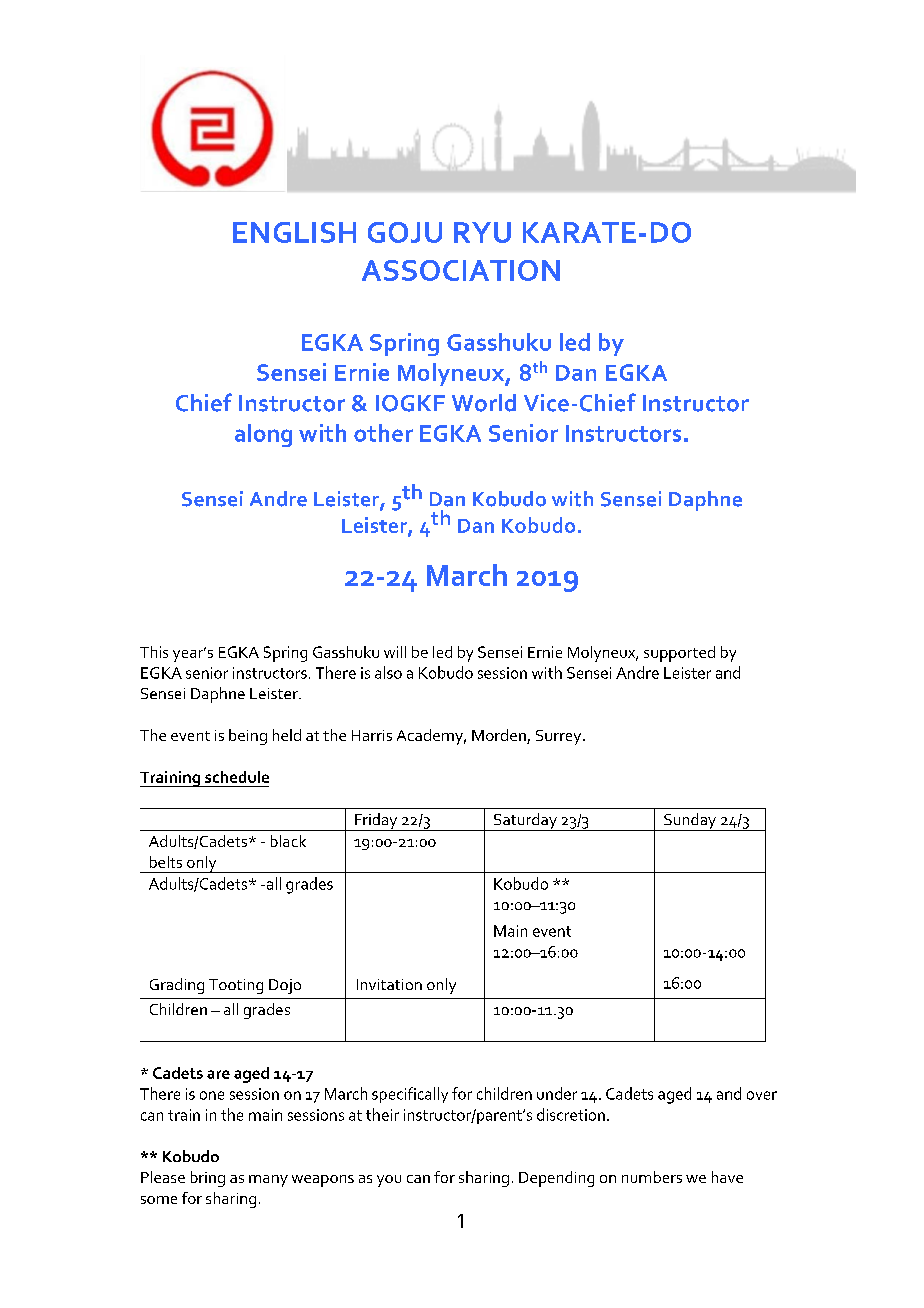 This page has height=1308, width=924. I want to click on being, so click(248, 737).
